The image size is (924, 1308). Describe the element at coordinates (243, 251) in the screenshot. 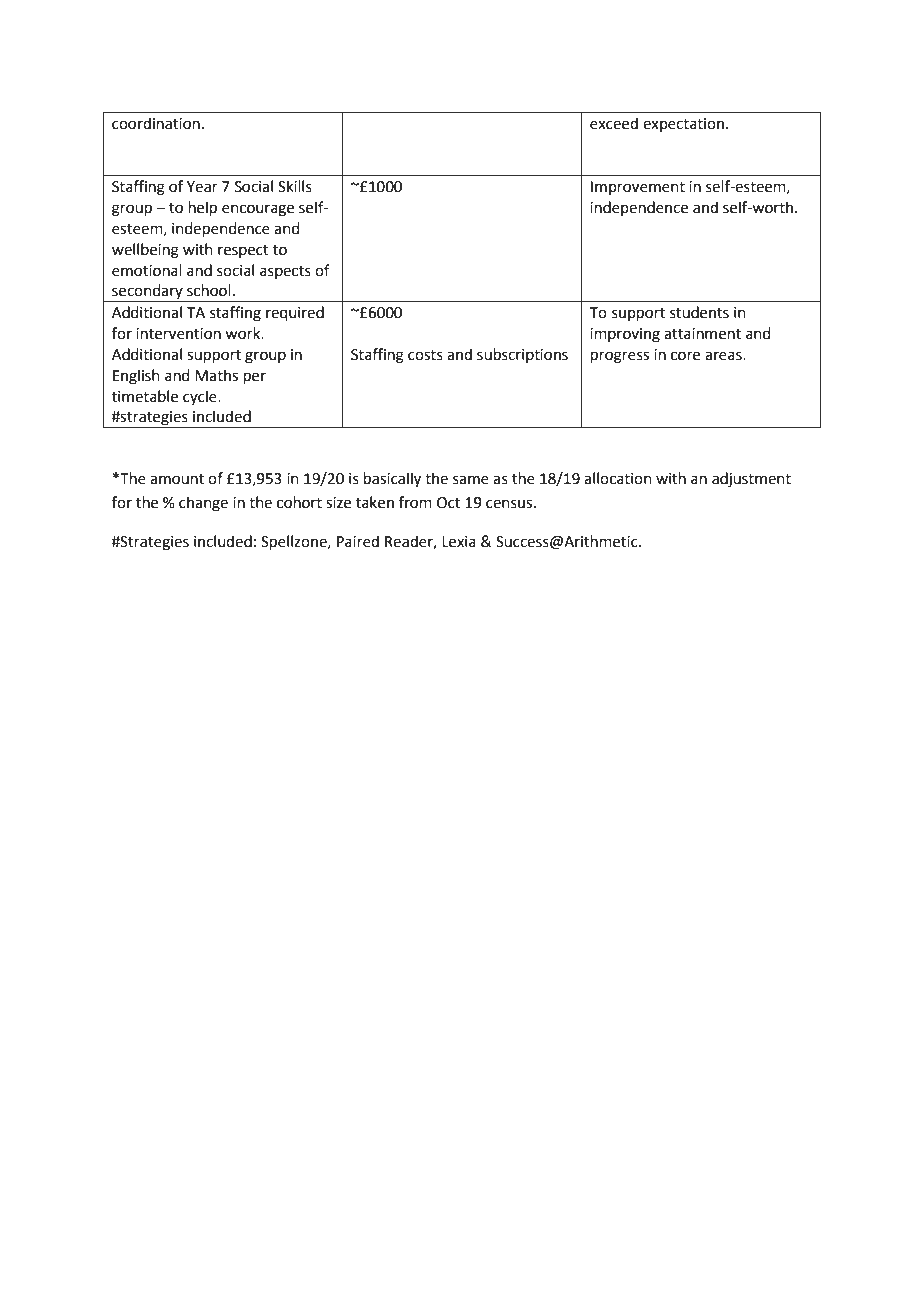

I see `respect` at that location.
